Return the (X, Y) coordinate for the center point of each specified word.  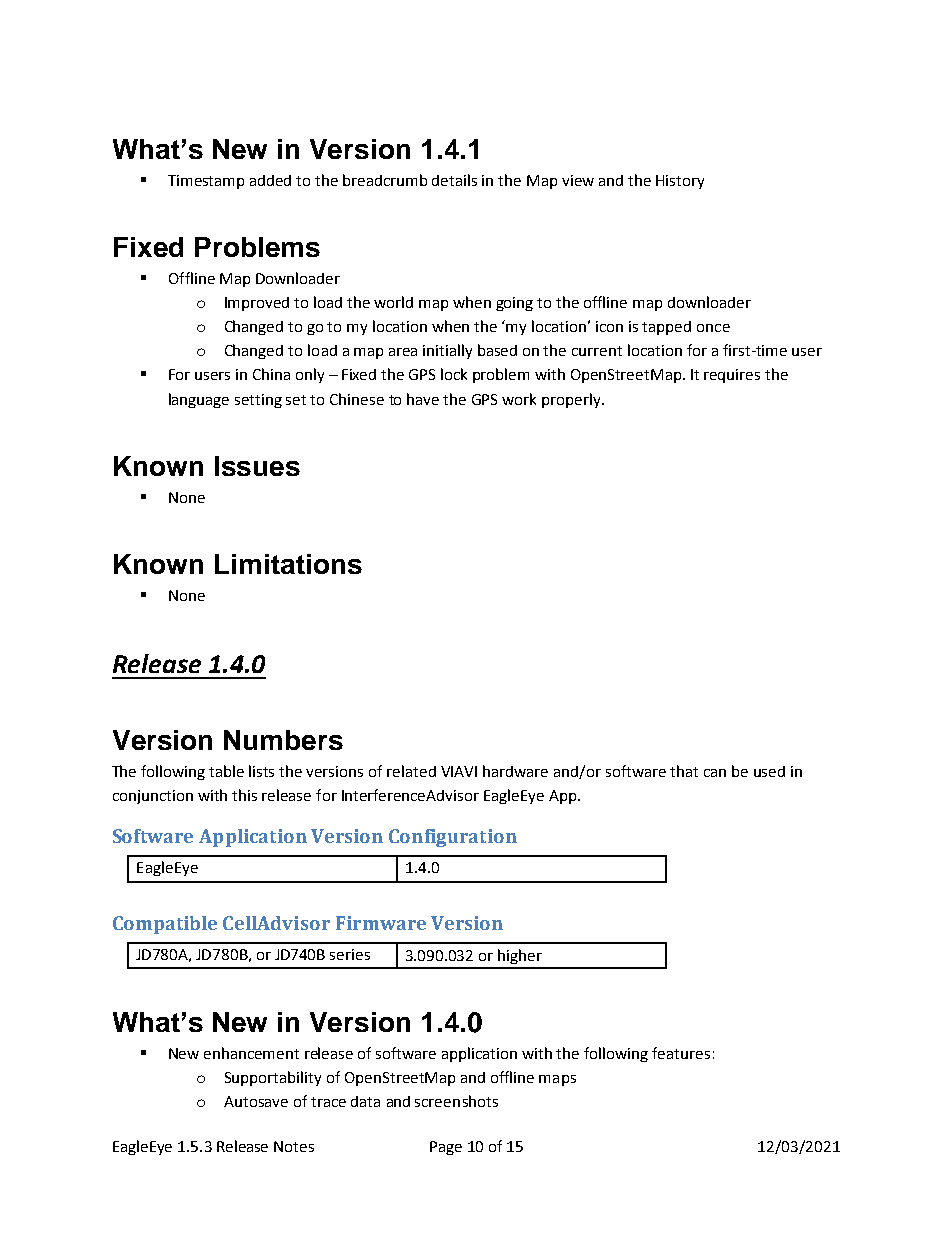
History (680, 182)
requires (732, 376)
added (270, 180)
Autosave (256, 1101)
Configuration (453, 838)
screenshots (456, 1101)
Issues (257, 466)
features (681, 1053)
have (423, 399)
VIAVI (459, 771)
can (715, 773)
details (454, 180)
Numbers (283, 740)
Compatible (165, 925)
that (684, 771)
